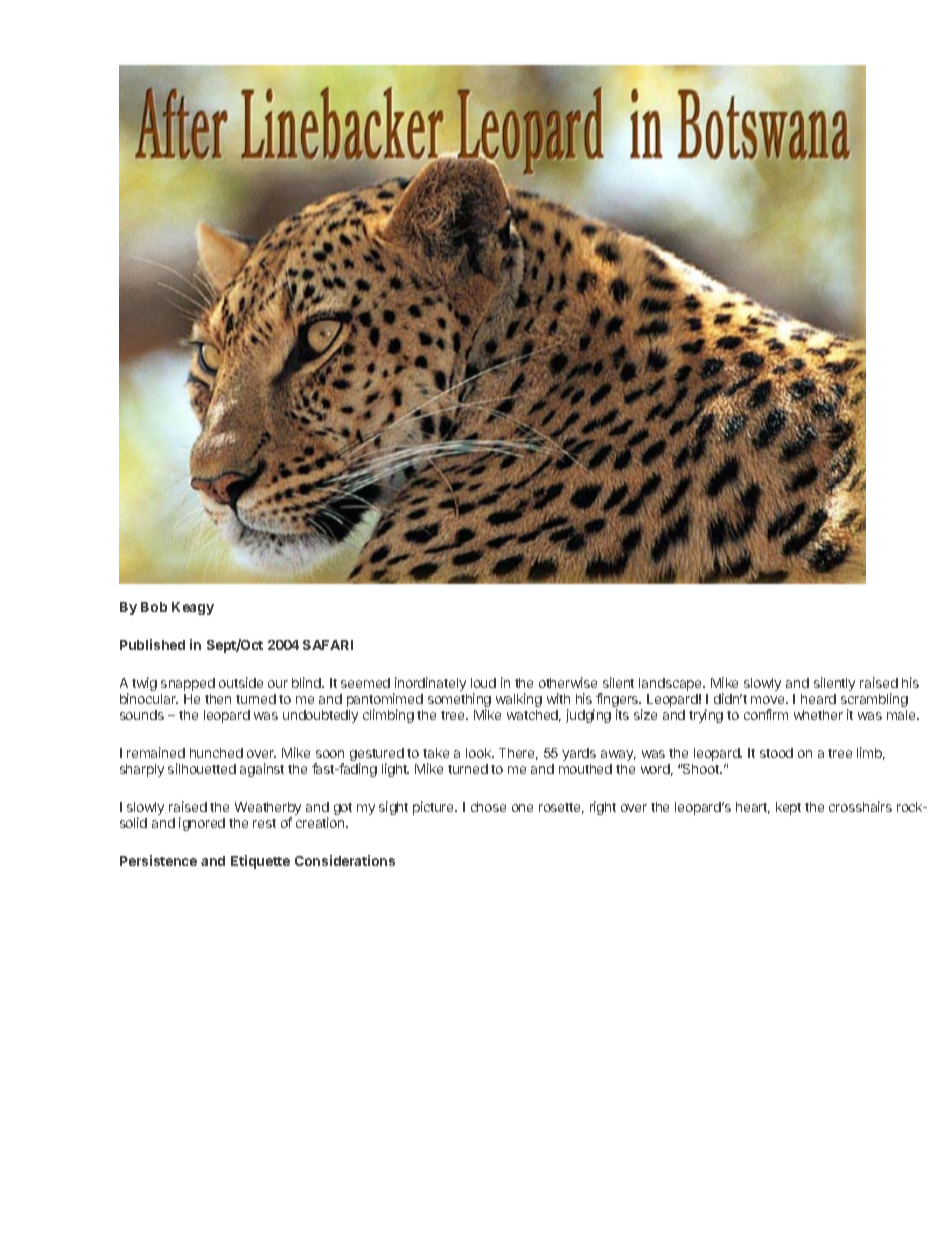 The width and height of the screenshot is (952, 1233). What do you see at coordinates (671, 684) in the screenshot?
I see `landscape` at bounding box center [671, 684].
